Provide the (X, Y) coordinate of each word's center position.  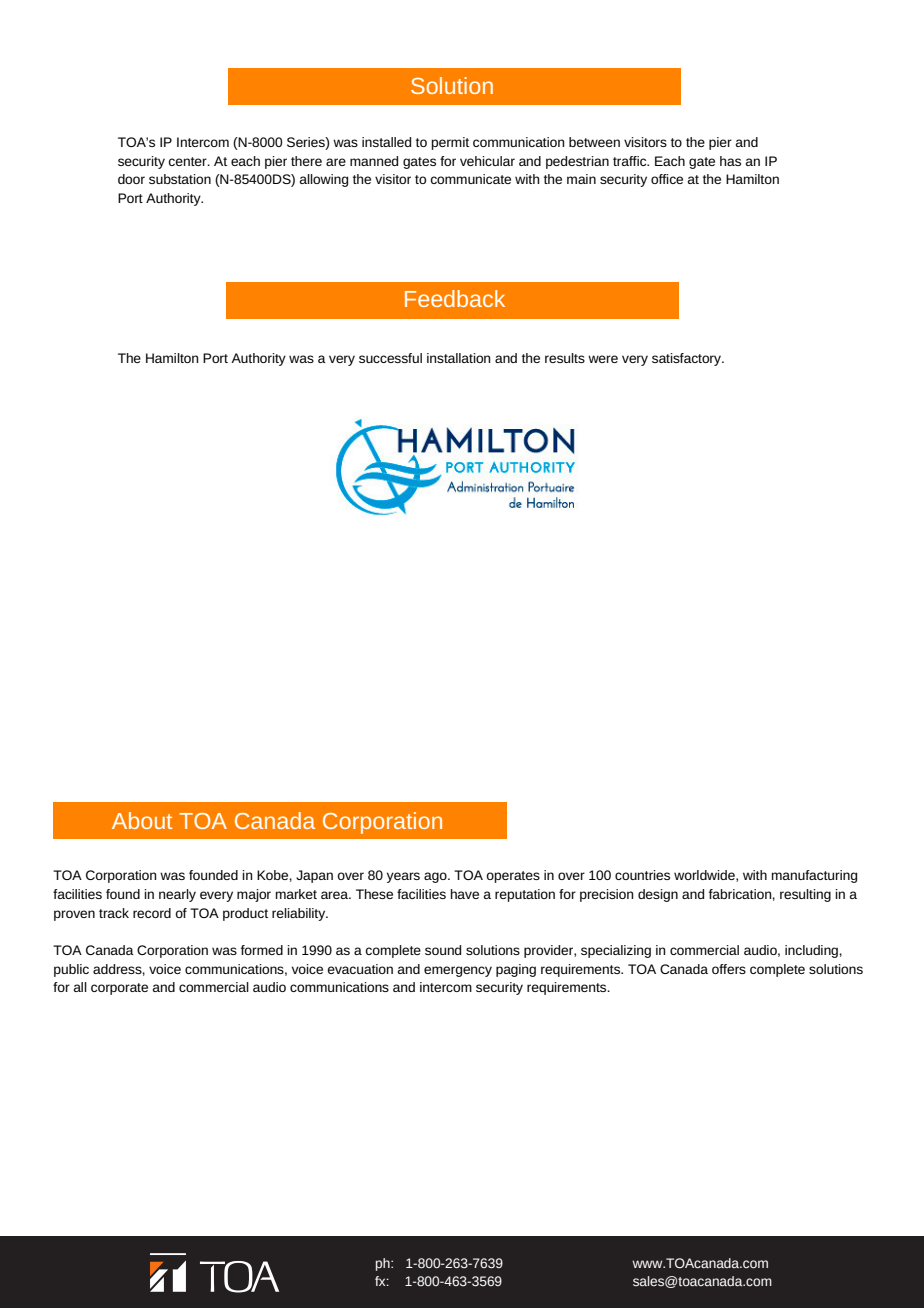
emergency (458, 971)
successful (390, 358)
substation (180, 179)
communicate (470, 179)
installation (459, 358)
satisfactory (688, 359)
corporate (119, 989)
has (730, 161)
